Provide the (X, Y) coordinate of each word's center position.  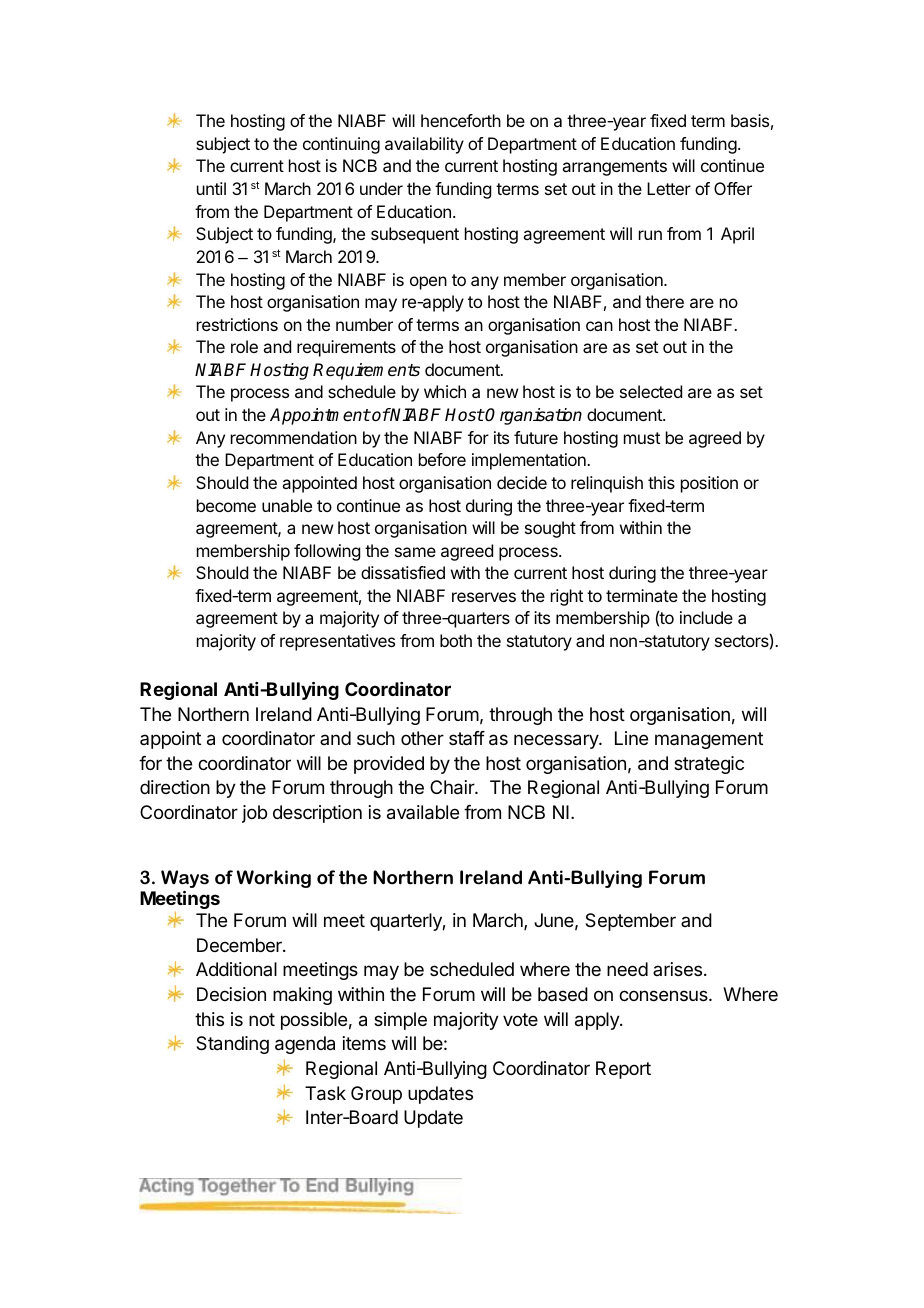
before (442, 459)
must (642, 438)
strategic (709, 765)
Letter (669, 188)
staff (467, 738)
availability (424, 145)
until (211, 188)
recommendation (294, 437)
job (254, 814)
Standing (232, 1045)
